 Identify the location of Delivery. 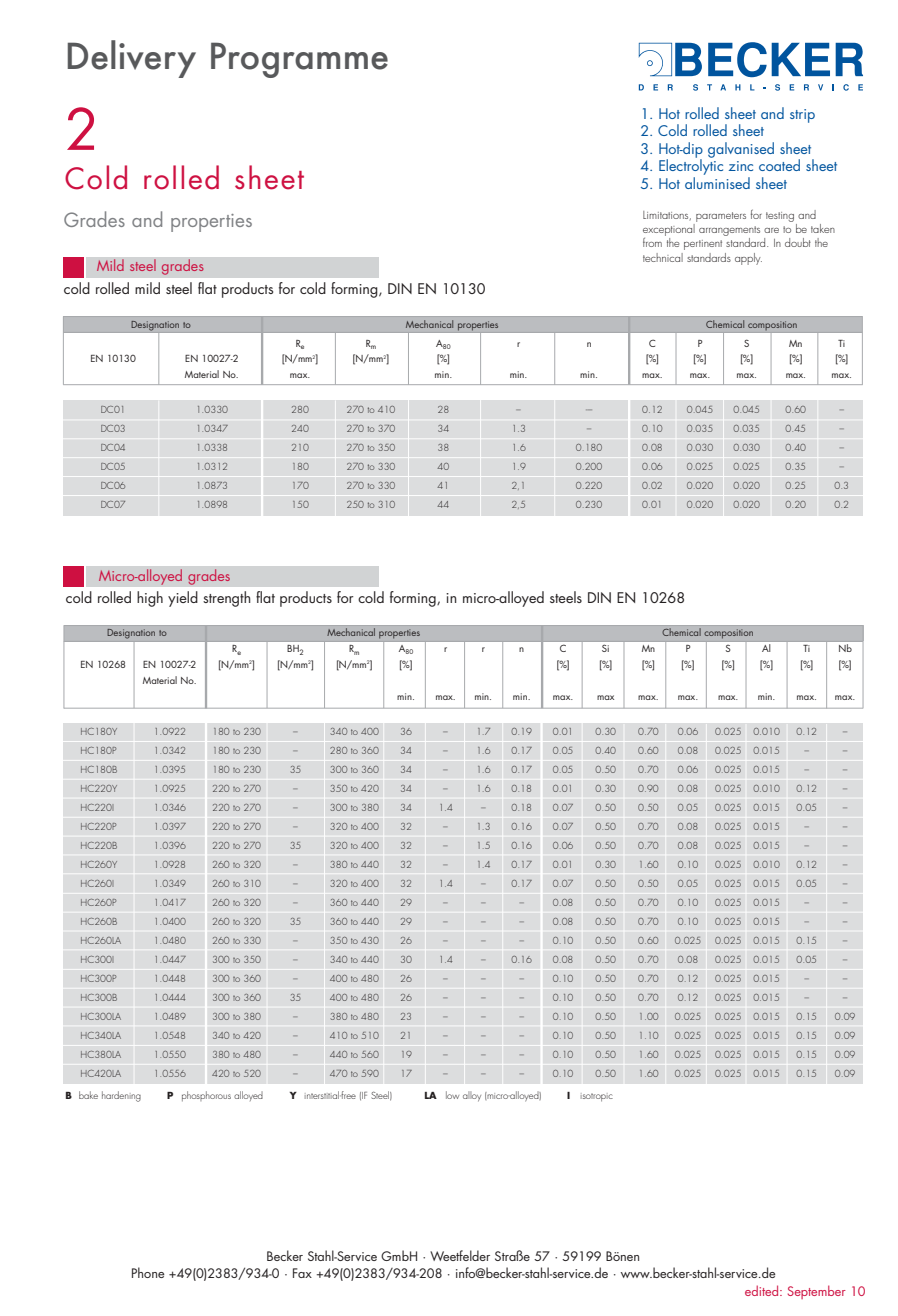
(132, 59).
